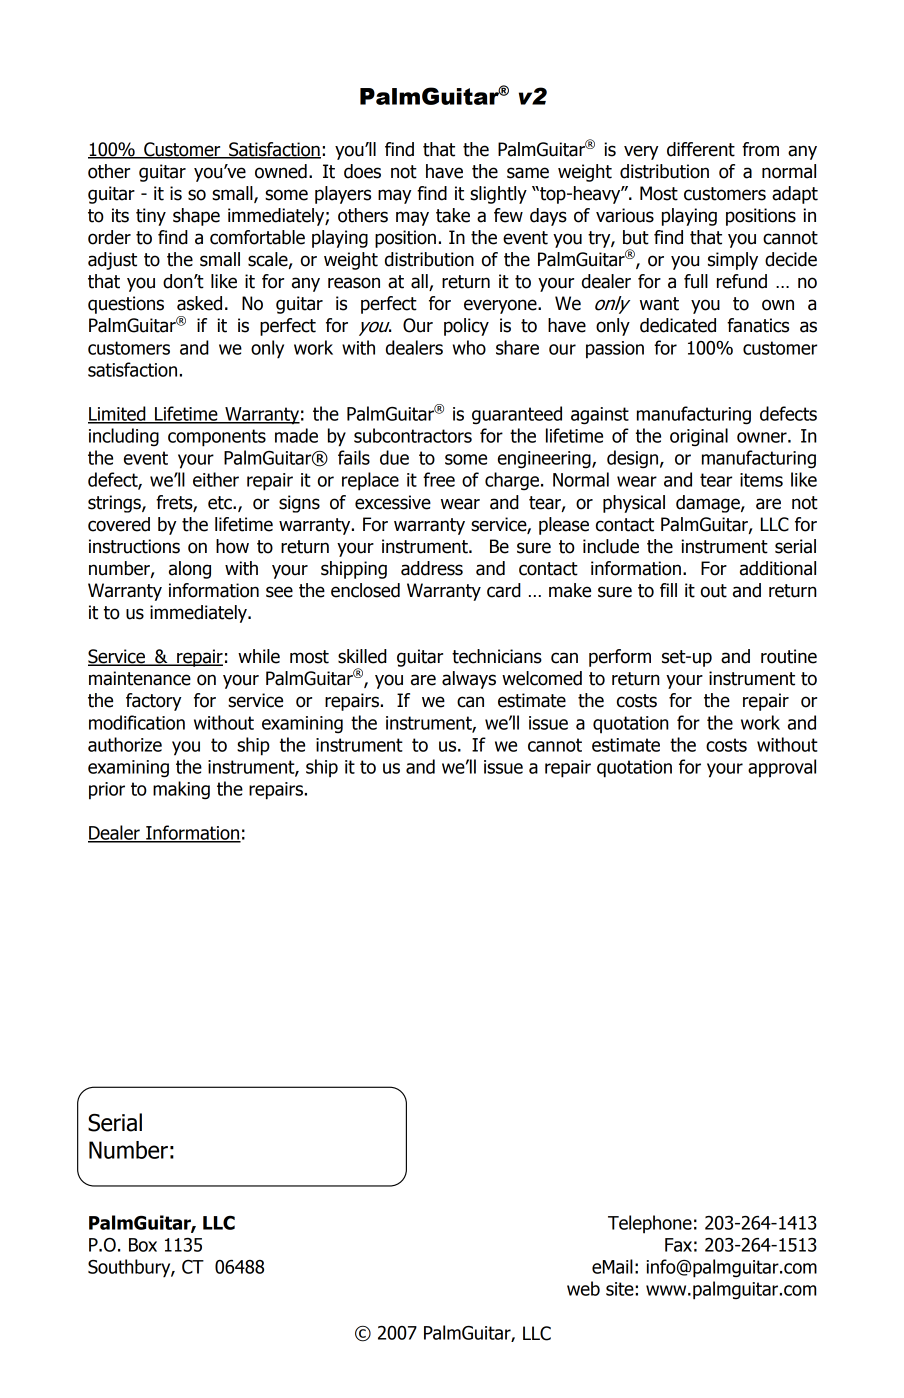 This screenshot has width=904, height=1398. I want to click on web, so click(583, 1288).
